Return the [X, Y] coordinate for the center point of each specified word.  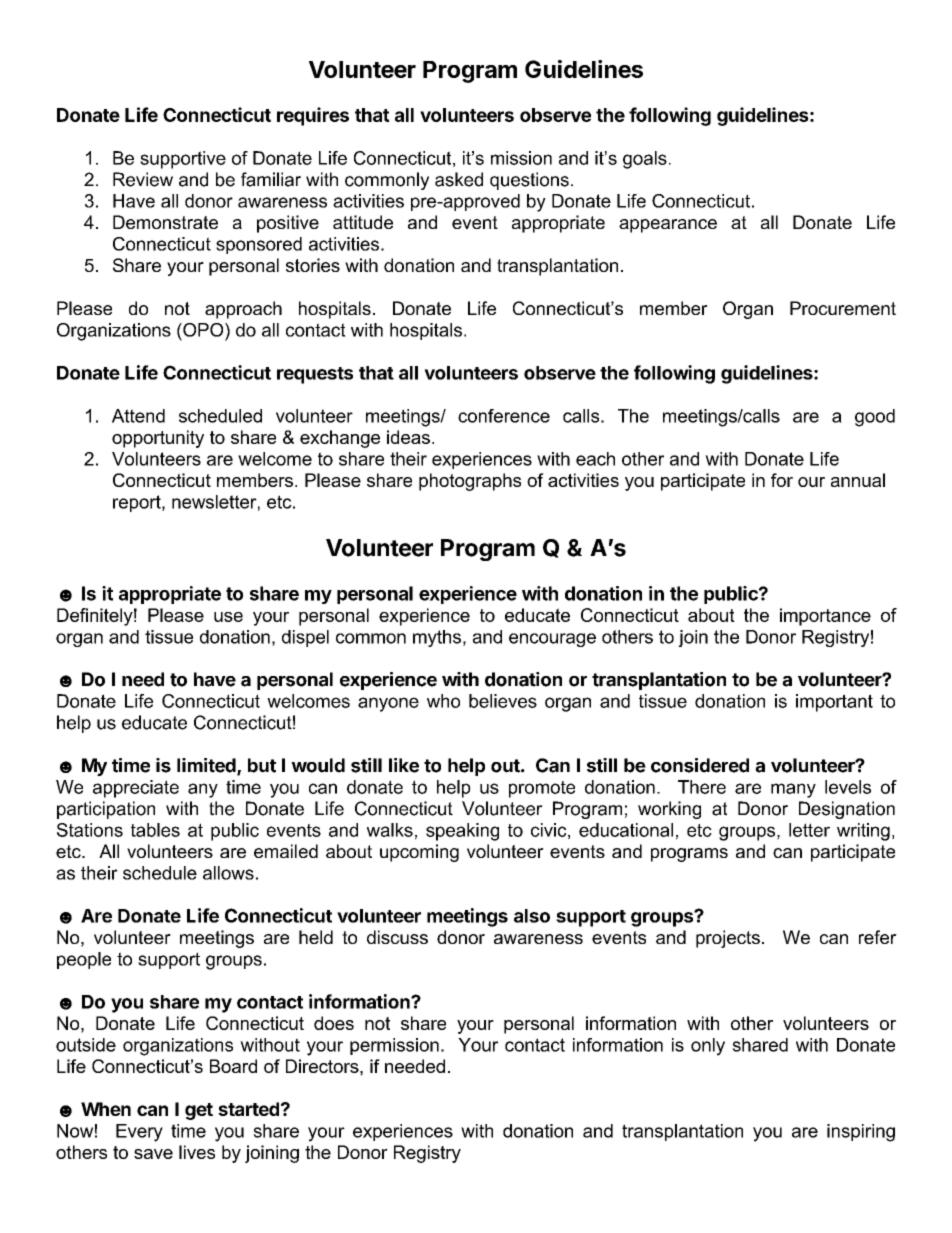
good [875, 418]
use [228, 617]
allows [228, 873]
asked [459, 179]
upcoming [419, 853]
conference [504, 416]
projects [728, 939]
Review [143, 179]
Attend [138, 416]
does [334, 1023]
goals [645, 160]
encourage [552, 640]
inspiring [861, 1133]
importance [825, 617]
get [199, 1111]
